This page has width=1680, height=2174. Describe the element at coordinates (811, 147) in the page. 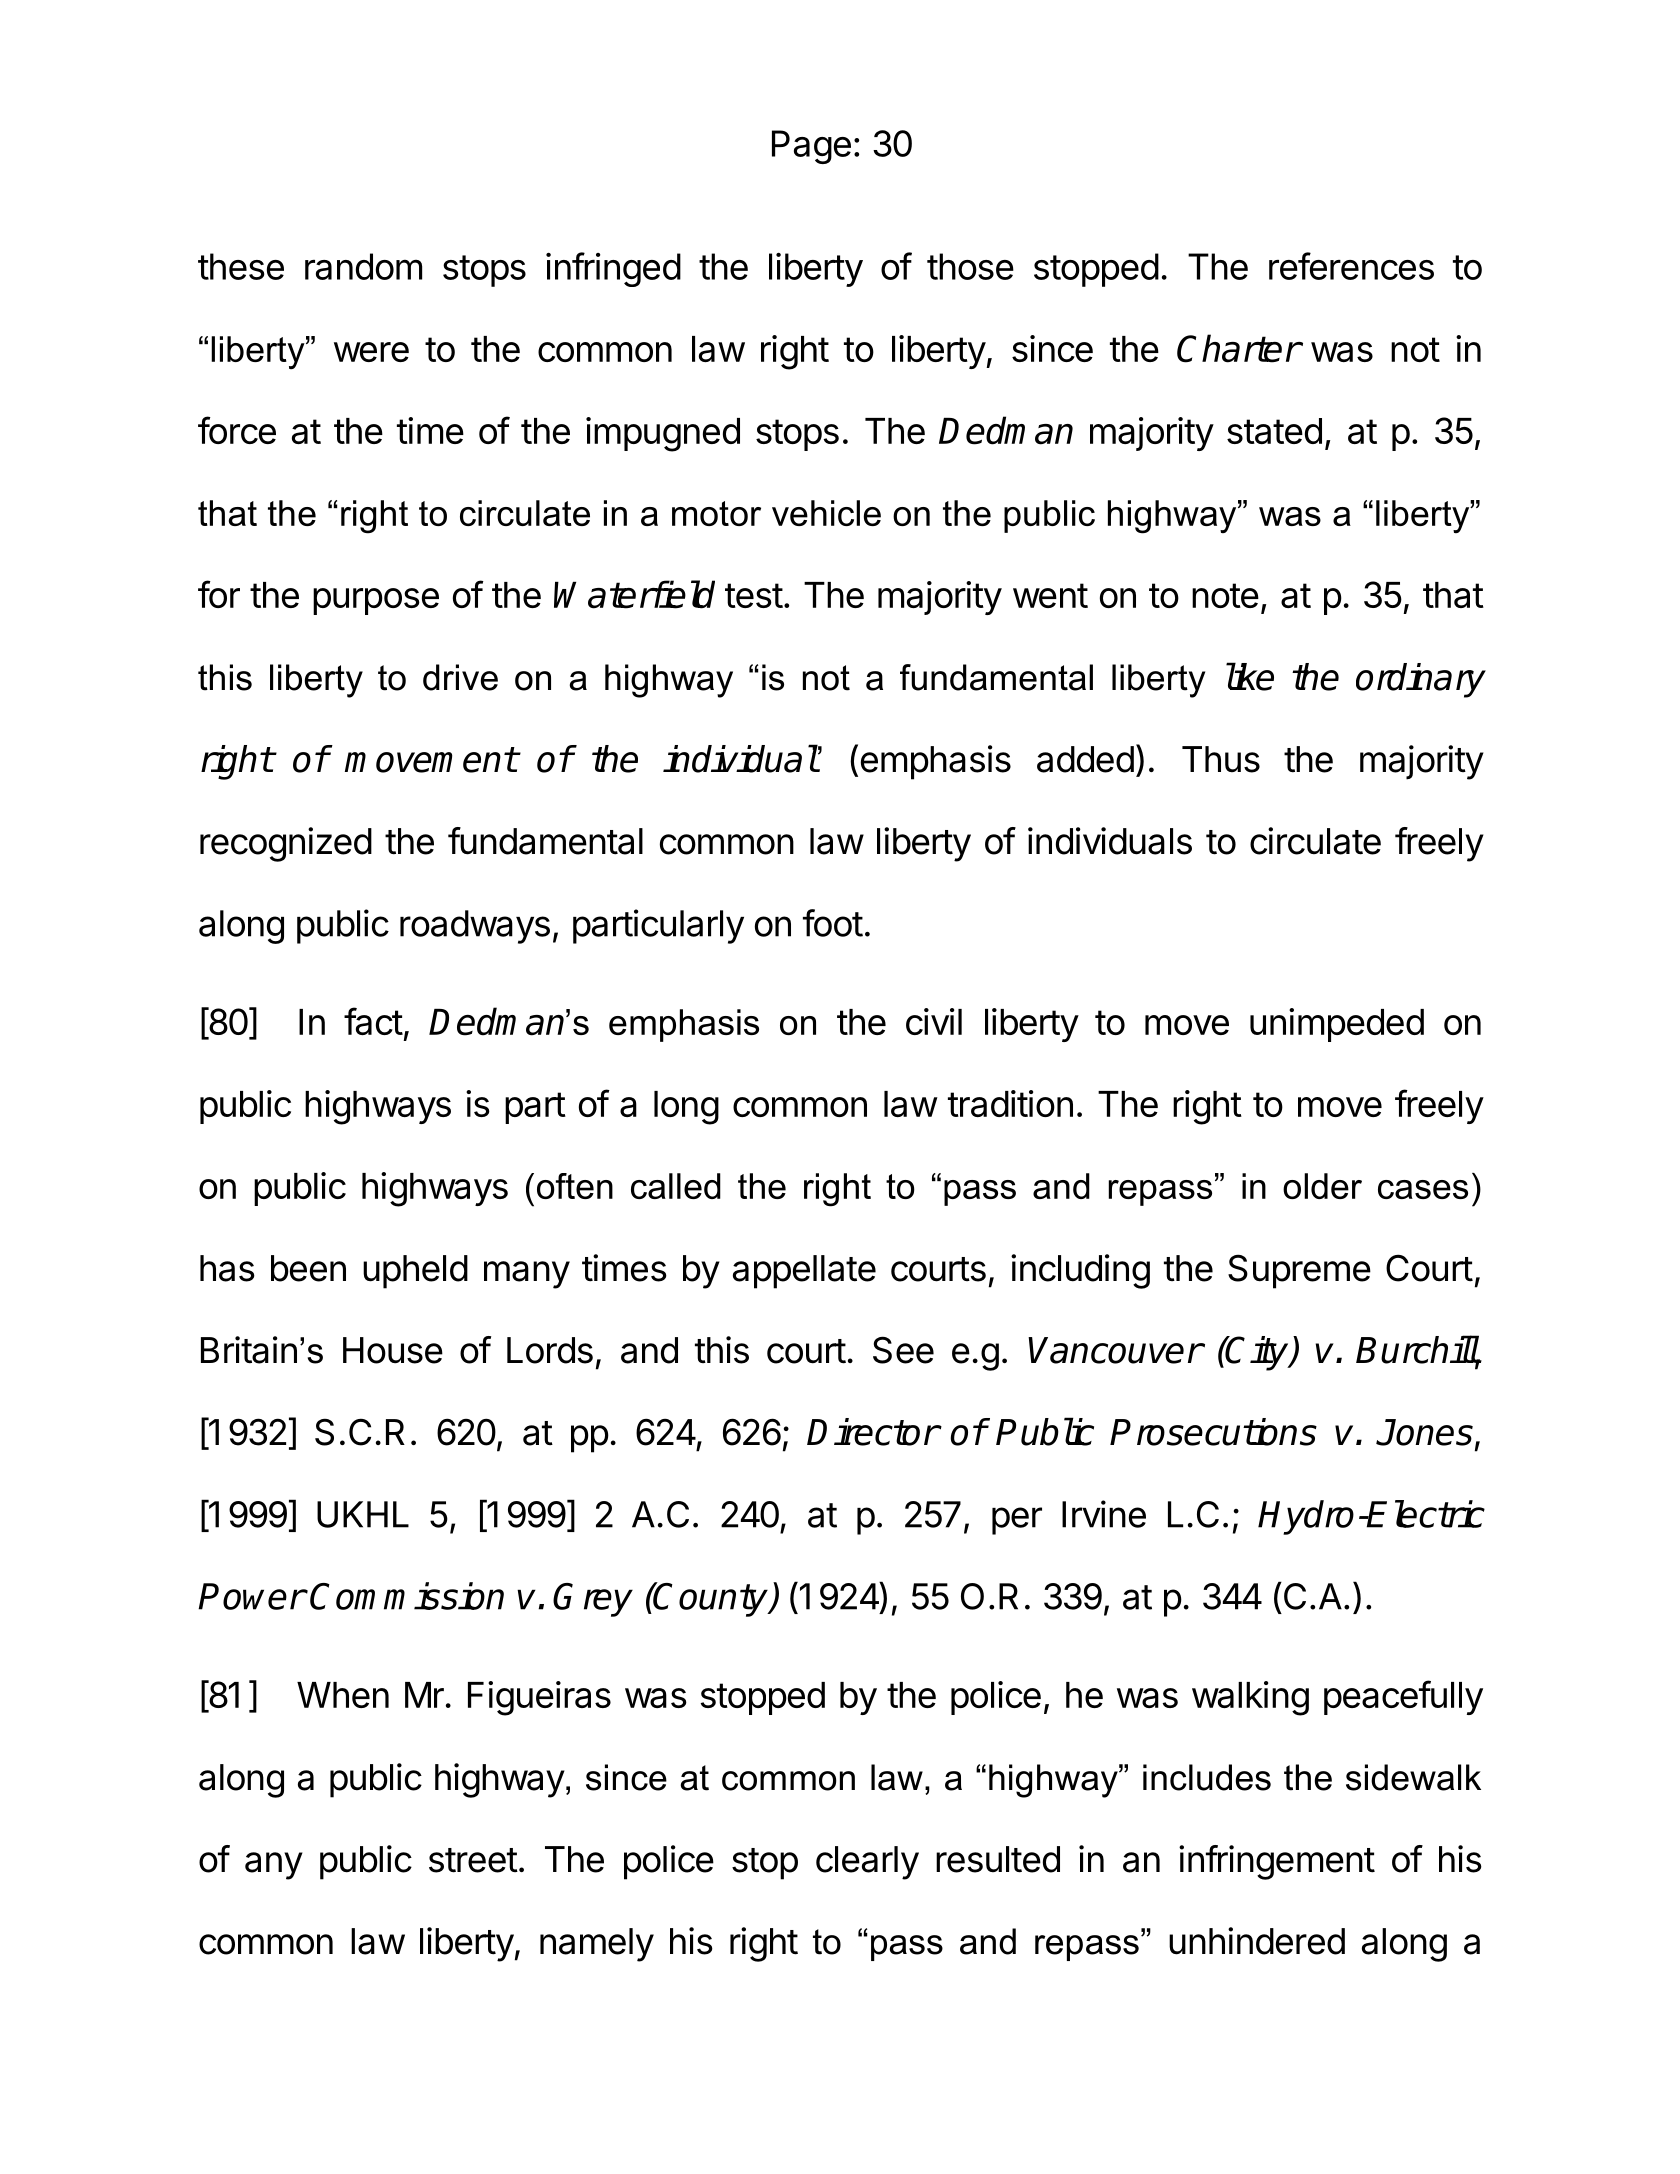

I see `Page` at that location.
